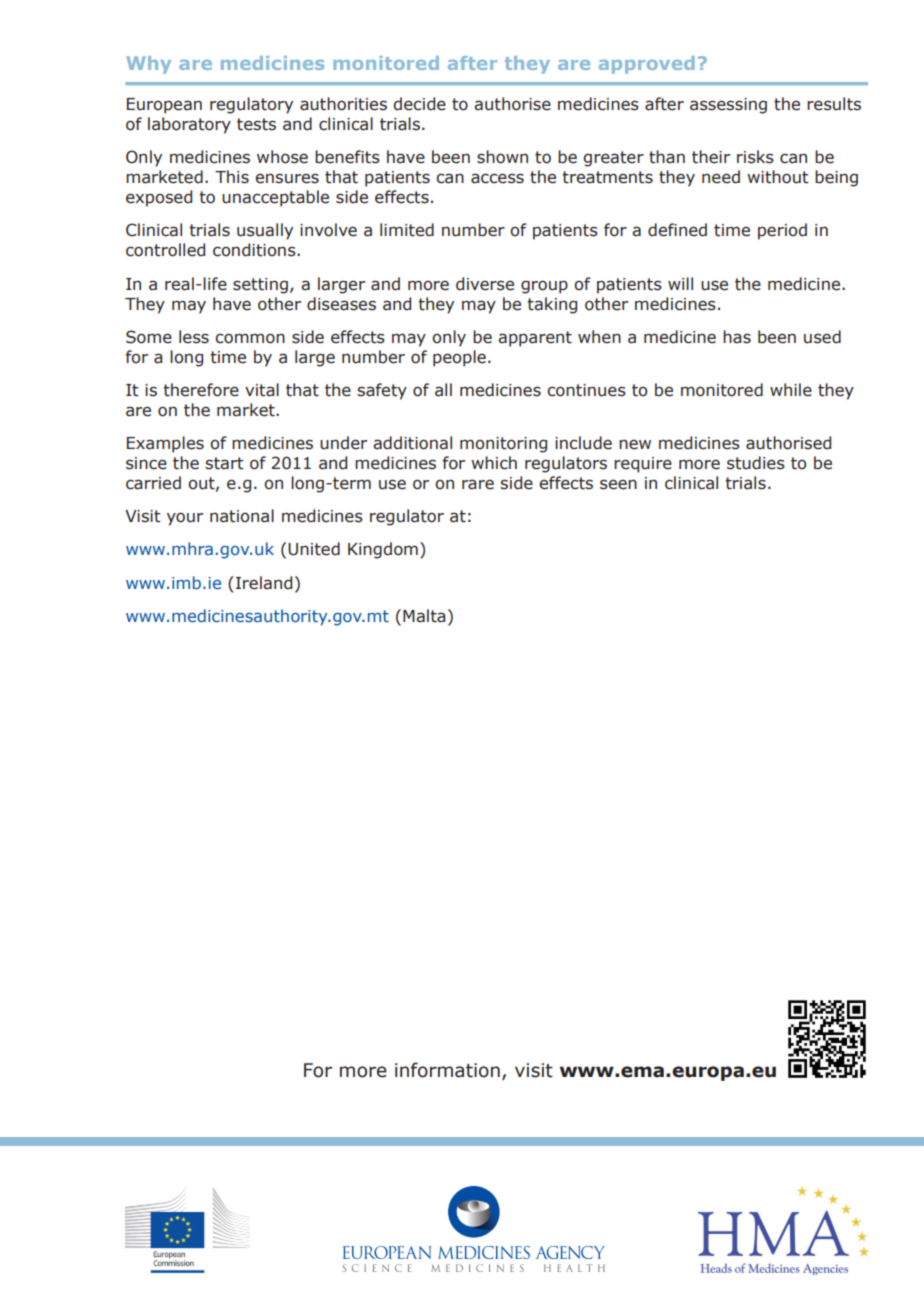 This page has height=1308, width=924. I want to click on common, so click(250, 338).
